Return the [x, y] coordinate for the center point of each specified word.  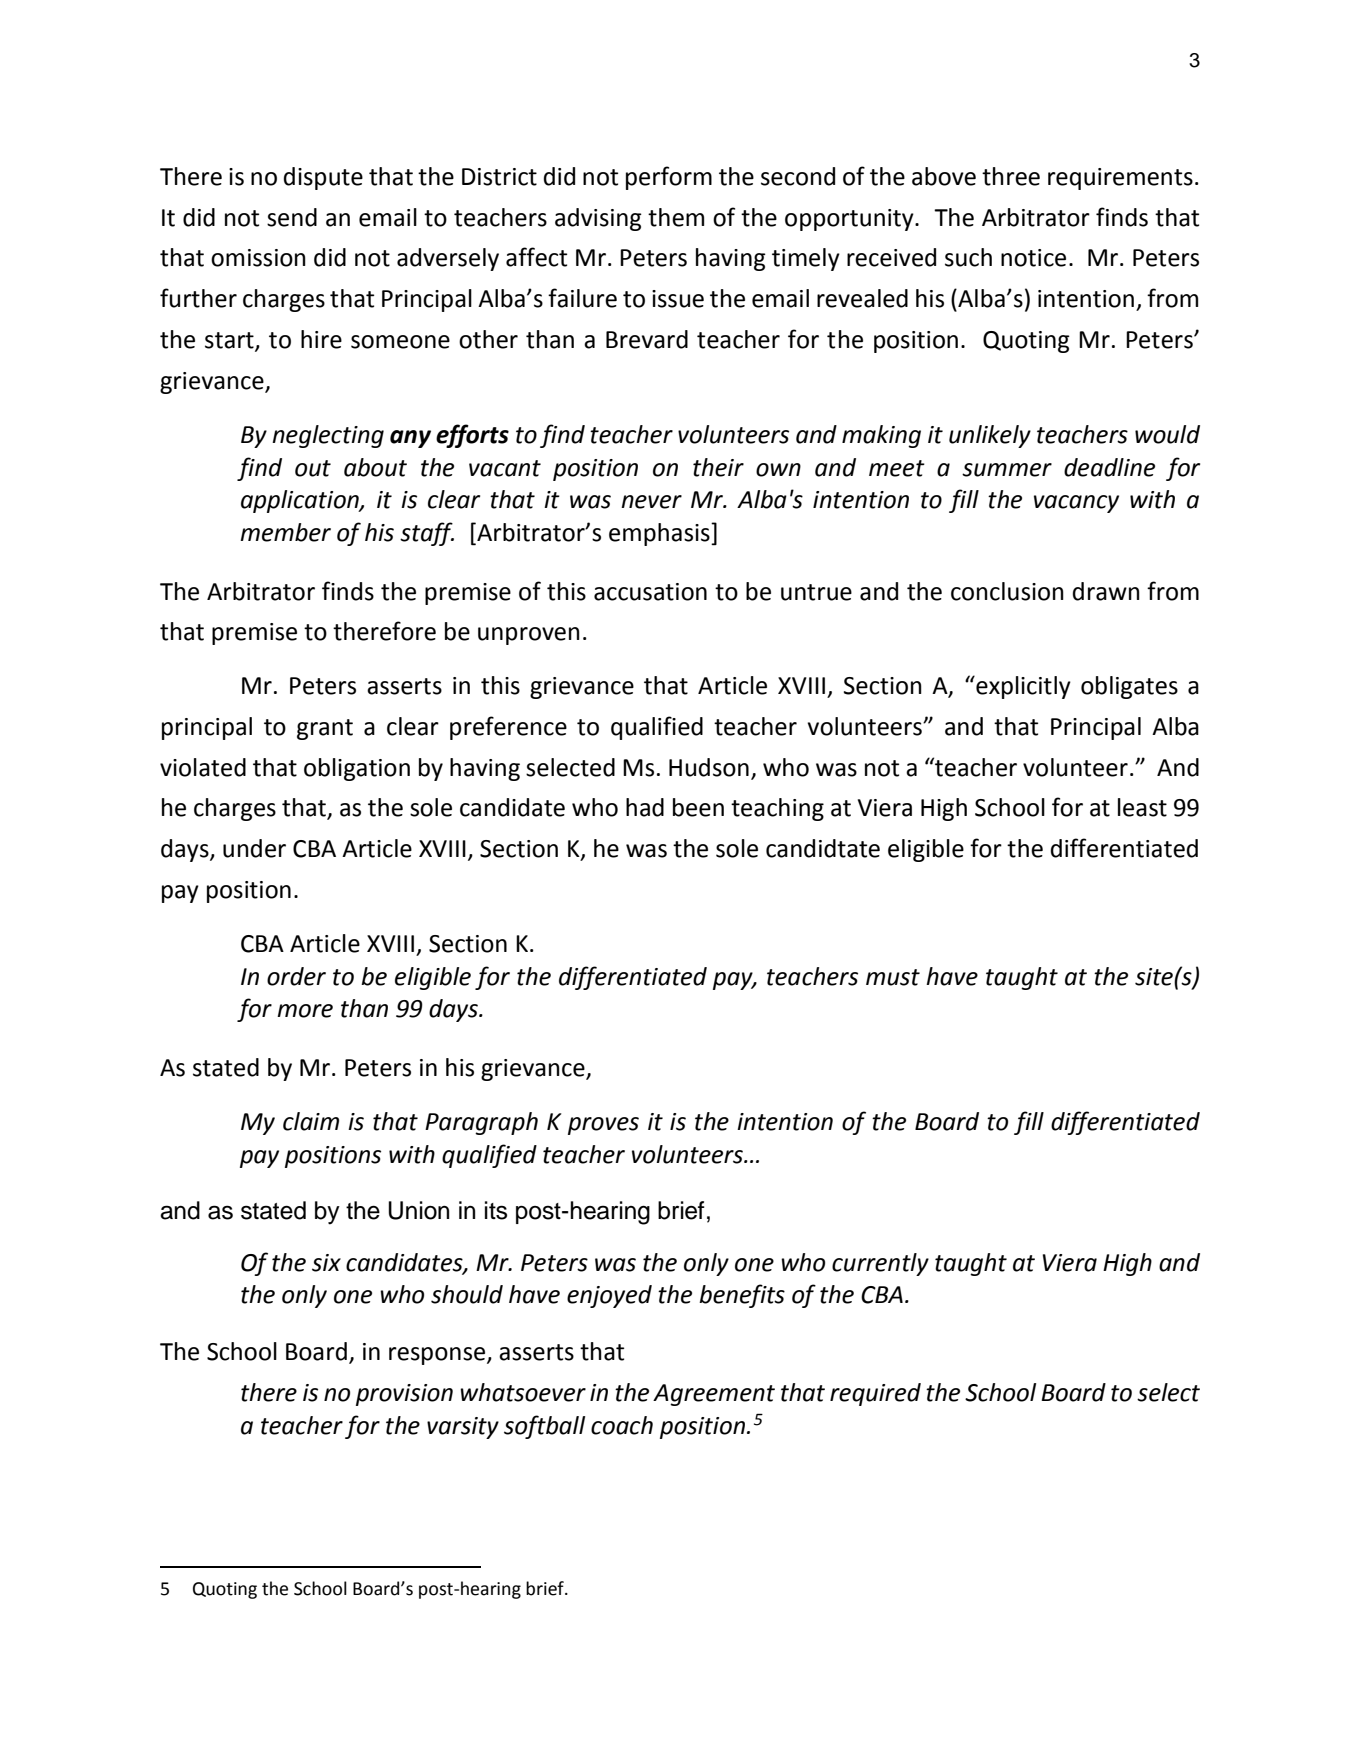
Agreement [714, 1395]
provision [404, 1395]
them [676, 217]
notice [1033, 258]
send [292, 217]
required [875, 1394]
